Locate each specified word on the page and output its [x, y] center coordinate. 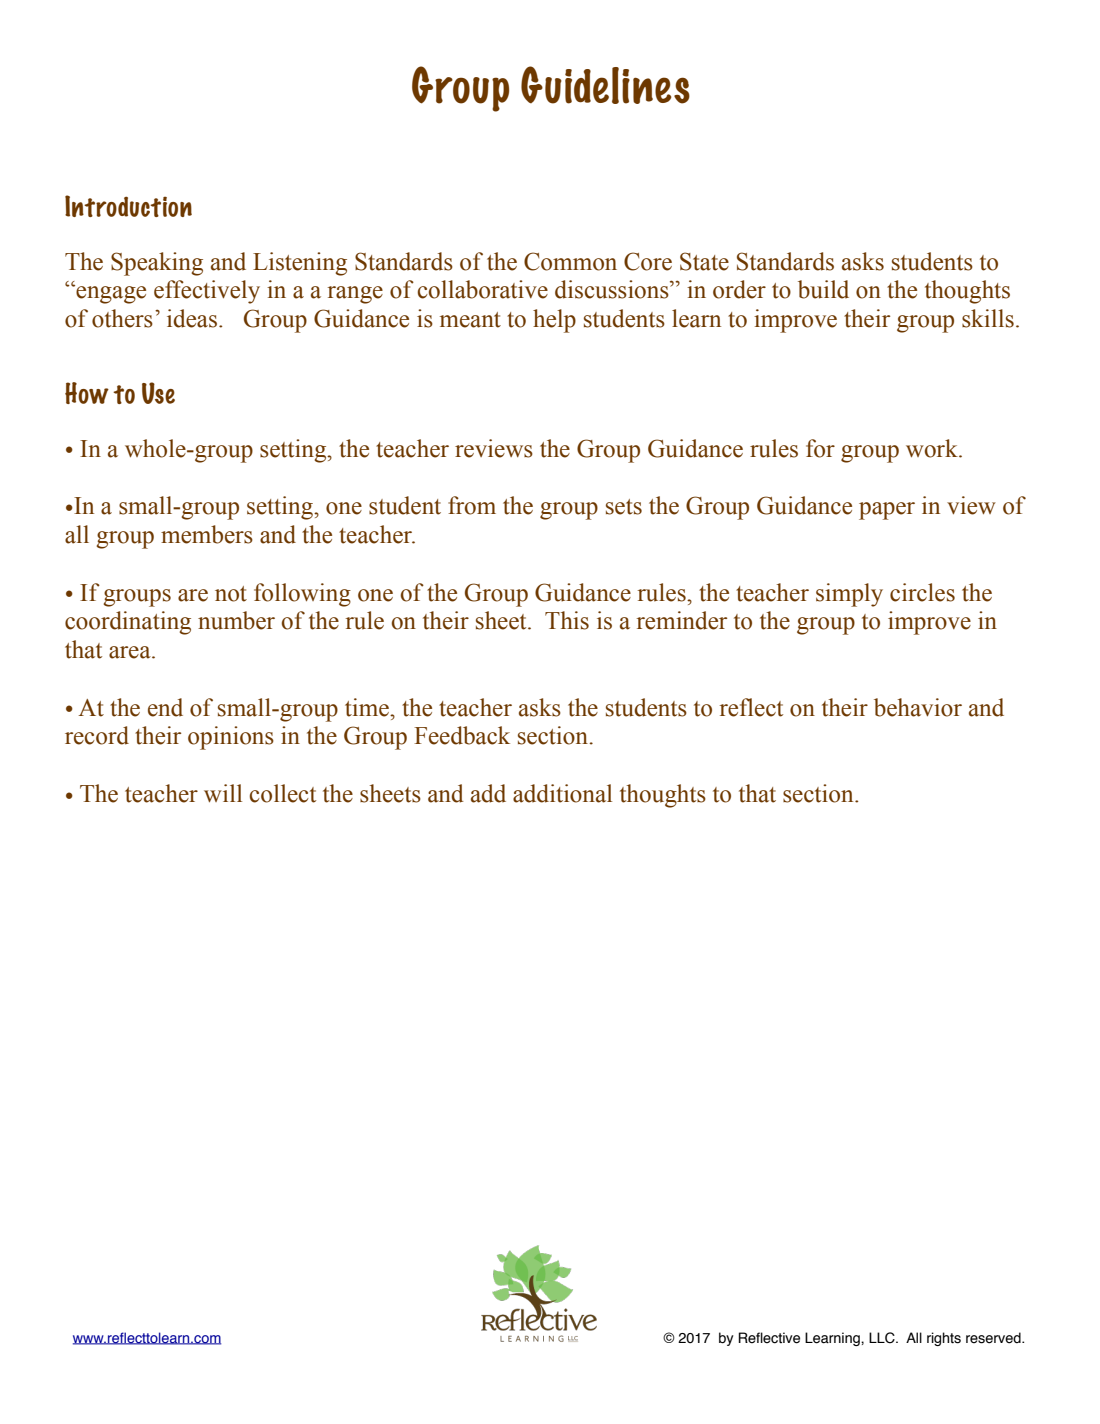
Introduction [128, 206]
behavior [918, 707]
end [165, 707]
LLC [883, 1338]
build [823, 289]
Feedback [462, 735]
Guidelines [605, 85]
